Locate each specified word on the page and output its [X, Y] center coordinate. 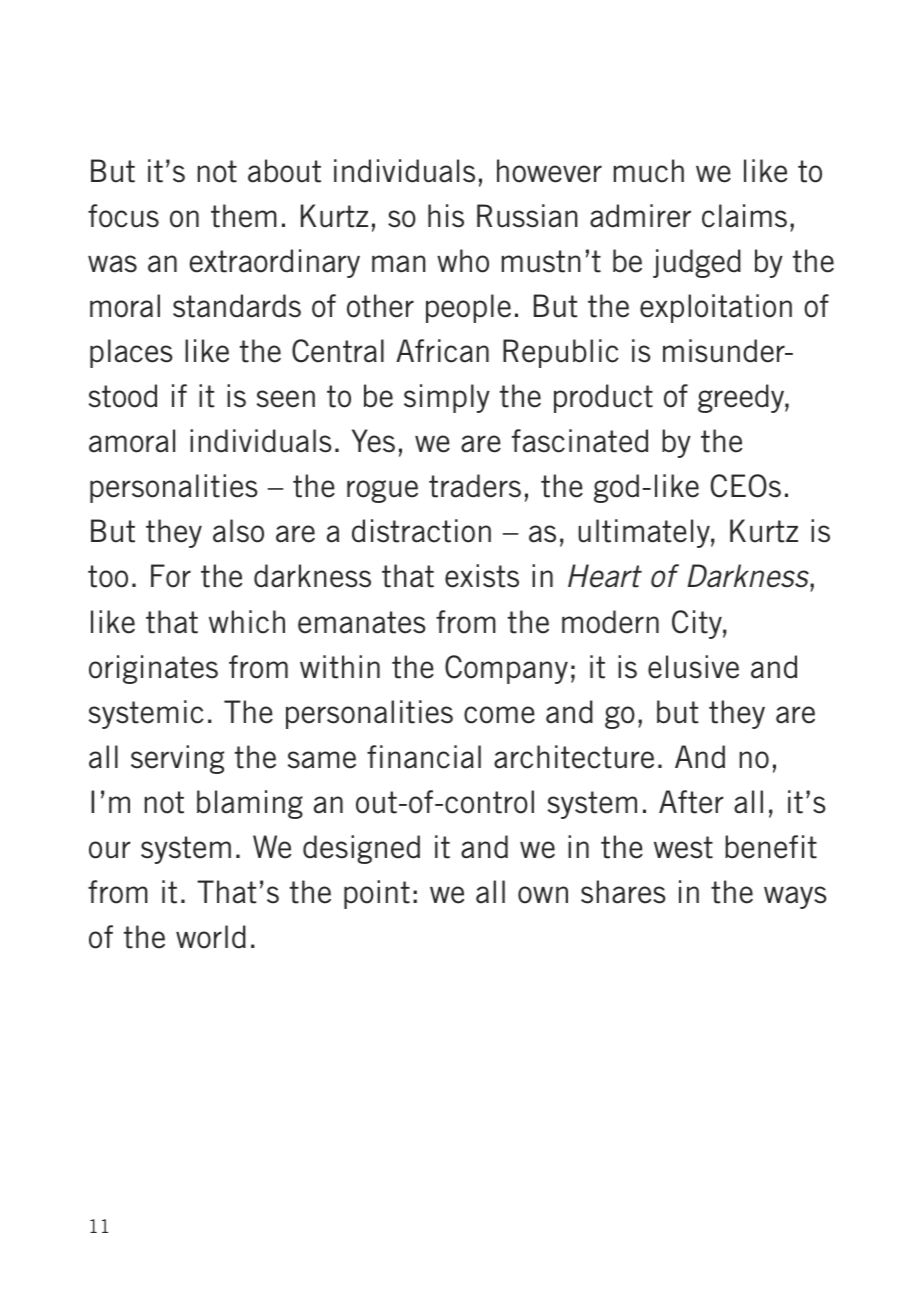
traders [475, 486]
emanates [362, 622]
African [442, 351]
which [247, 622]
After [691, 802]
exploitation [716, 308]
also [238, 531]
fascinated [580, 441]
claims [744, 216]
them [244, 216]
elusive [693, 667]
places [131, 353]
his [446, 216]
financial [424, 757]
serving [177, 759]
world [211, 937]
